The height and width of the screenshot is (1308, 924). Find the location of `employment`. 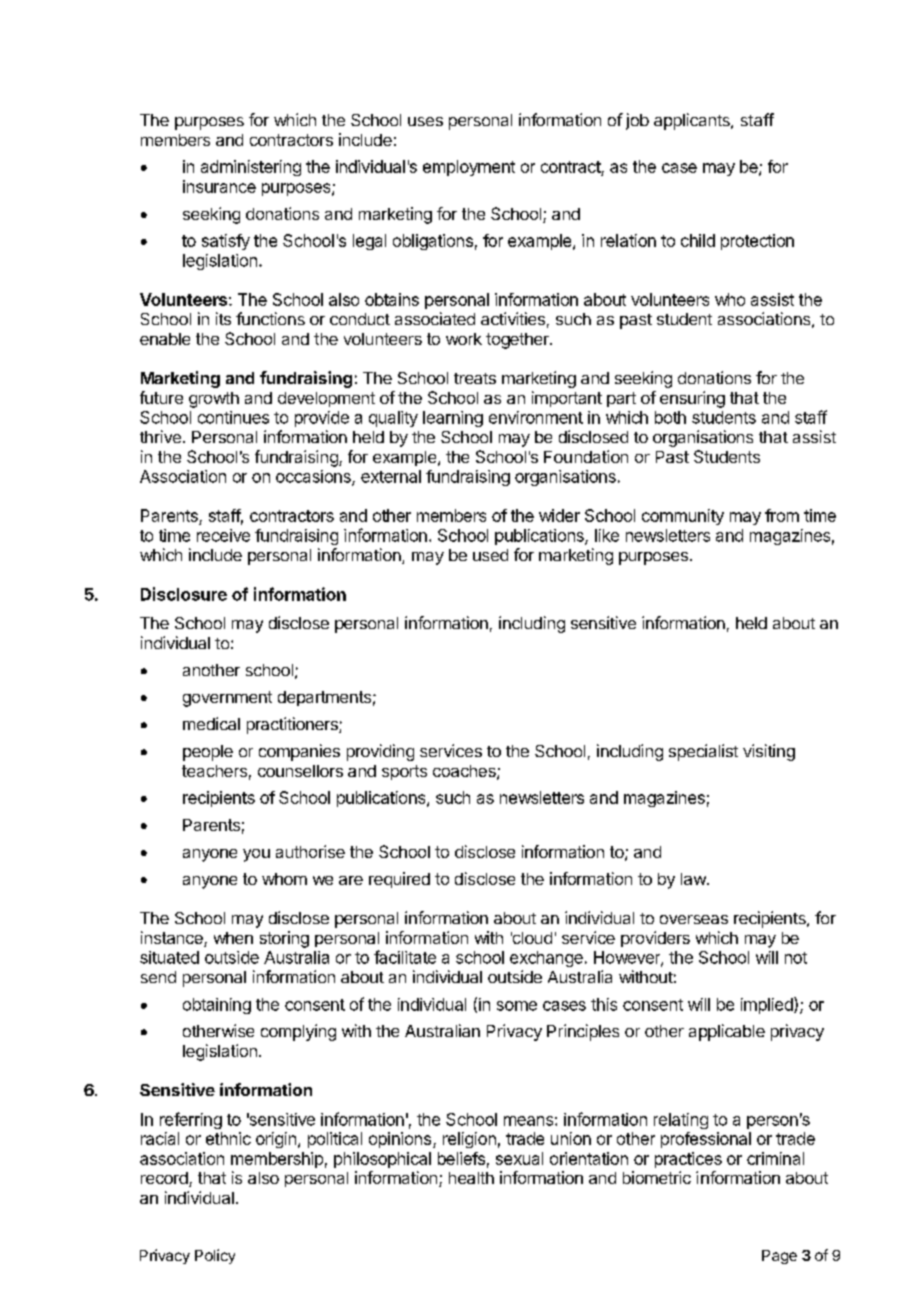

employment is located at coordinates (469, 168).
